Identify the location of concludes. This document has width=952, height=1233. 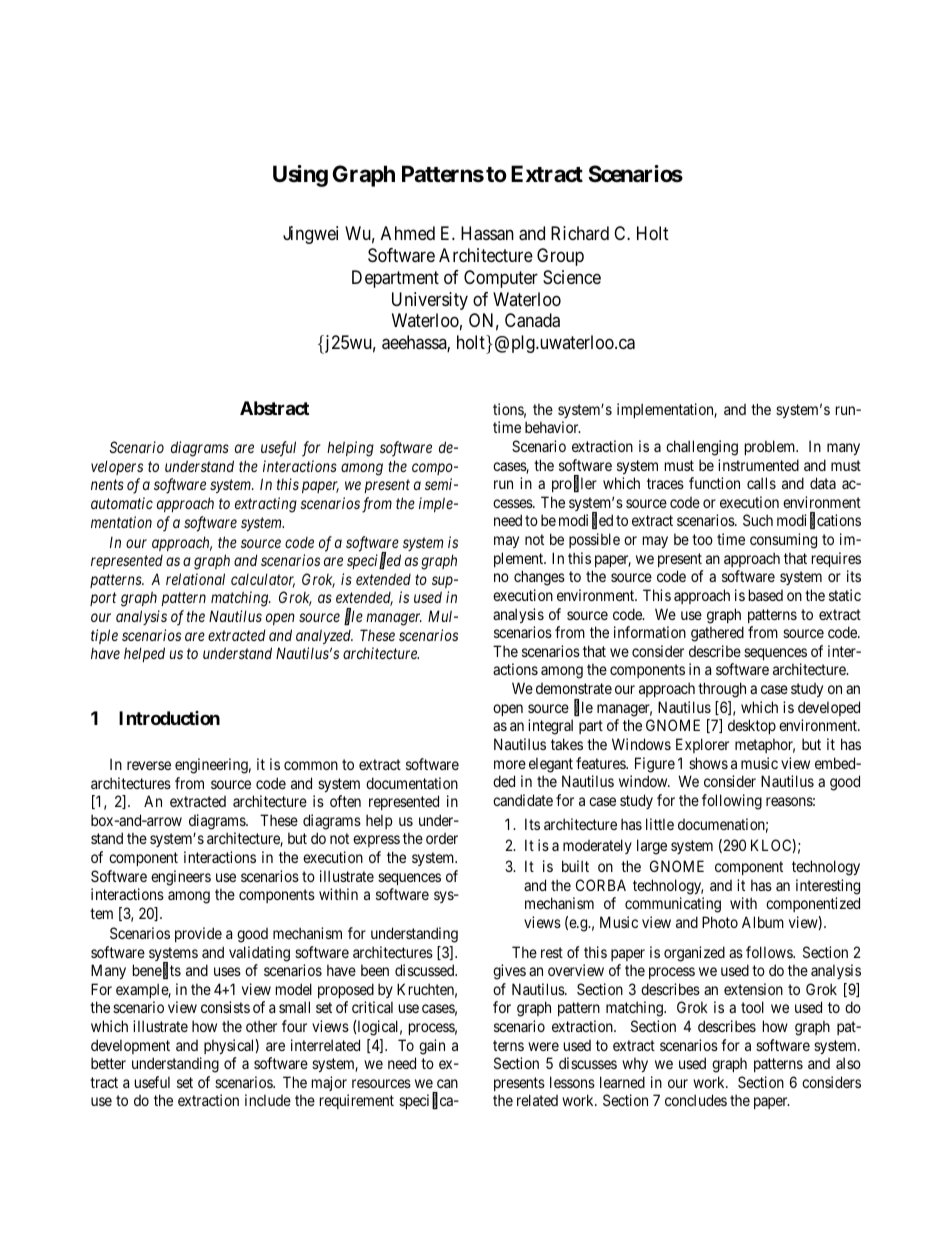
(696, 1100).
